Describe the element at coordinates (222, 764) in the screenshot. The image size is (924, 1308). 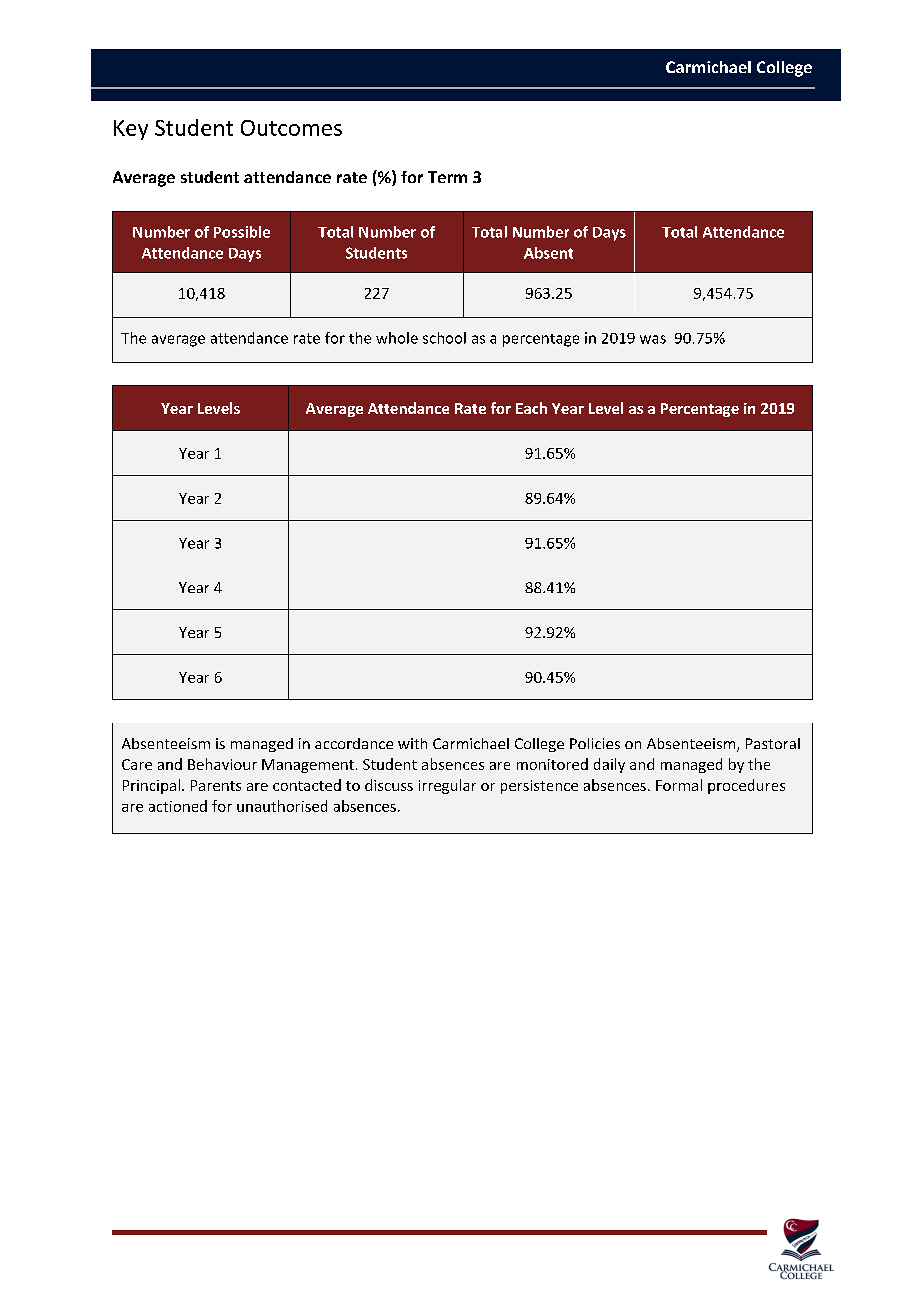
I see `Behaviour` at that location.
